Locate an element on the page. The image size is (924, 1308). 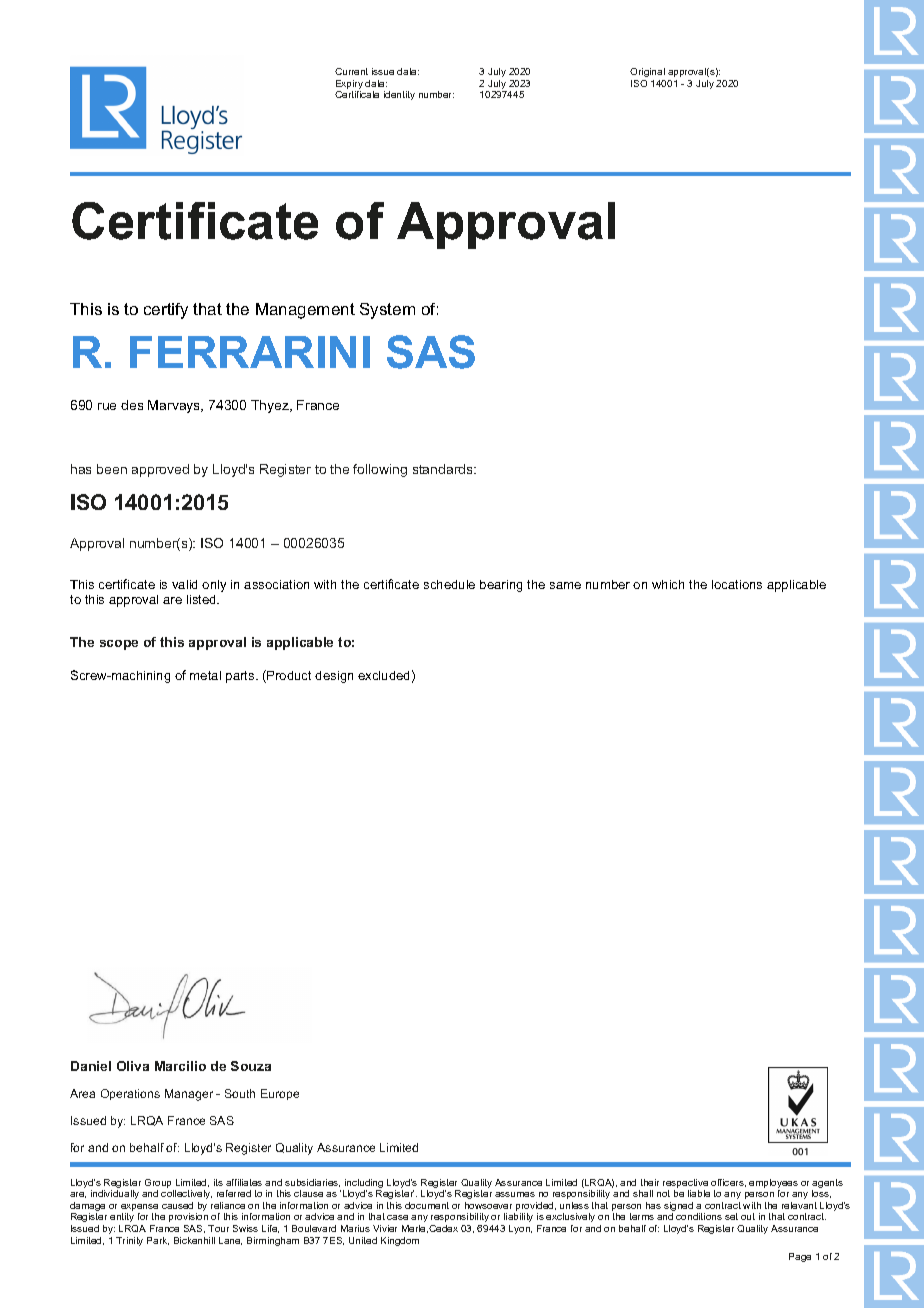
provision is located at coordinates (188, 1217).
